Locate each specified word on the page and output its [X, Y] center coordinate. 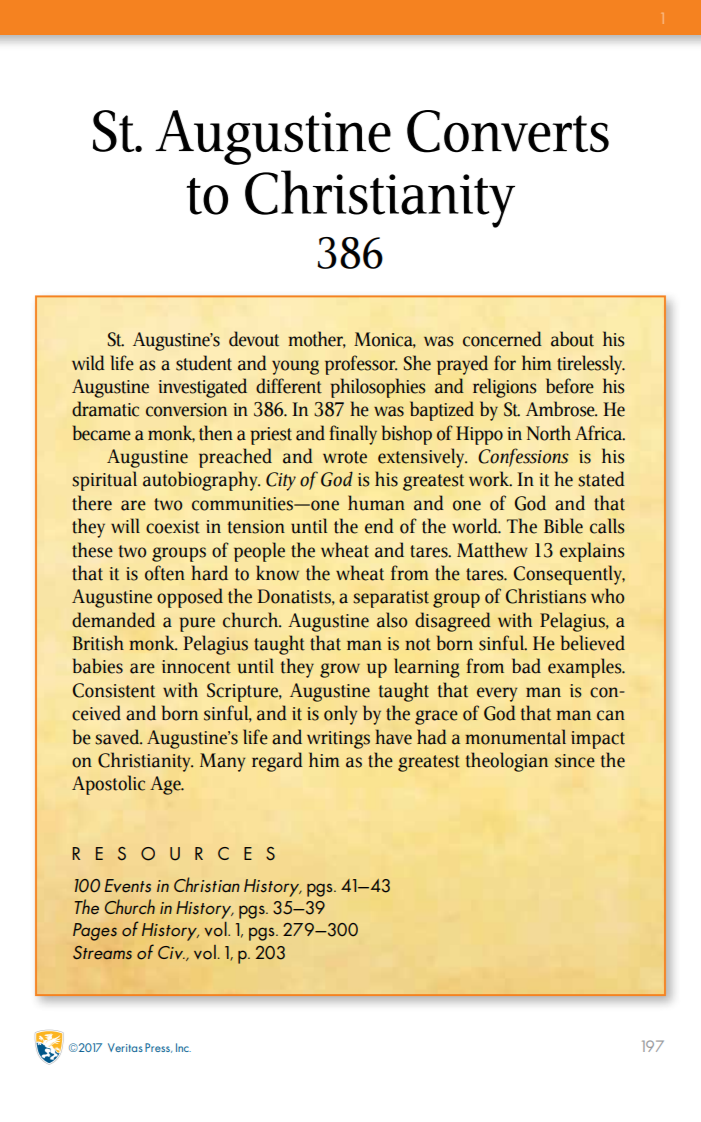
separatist [391, 599]
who [607, 596]
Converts [508, 131]
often [165, 573]
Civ [171, 952]
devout [254, 339]
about [572, 339]
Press [158, 1048]
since [575, 761]
